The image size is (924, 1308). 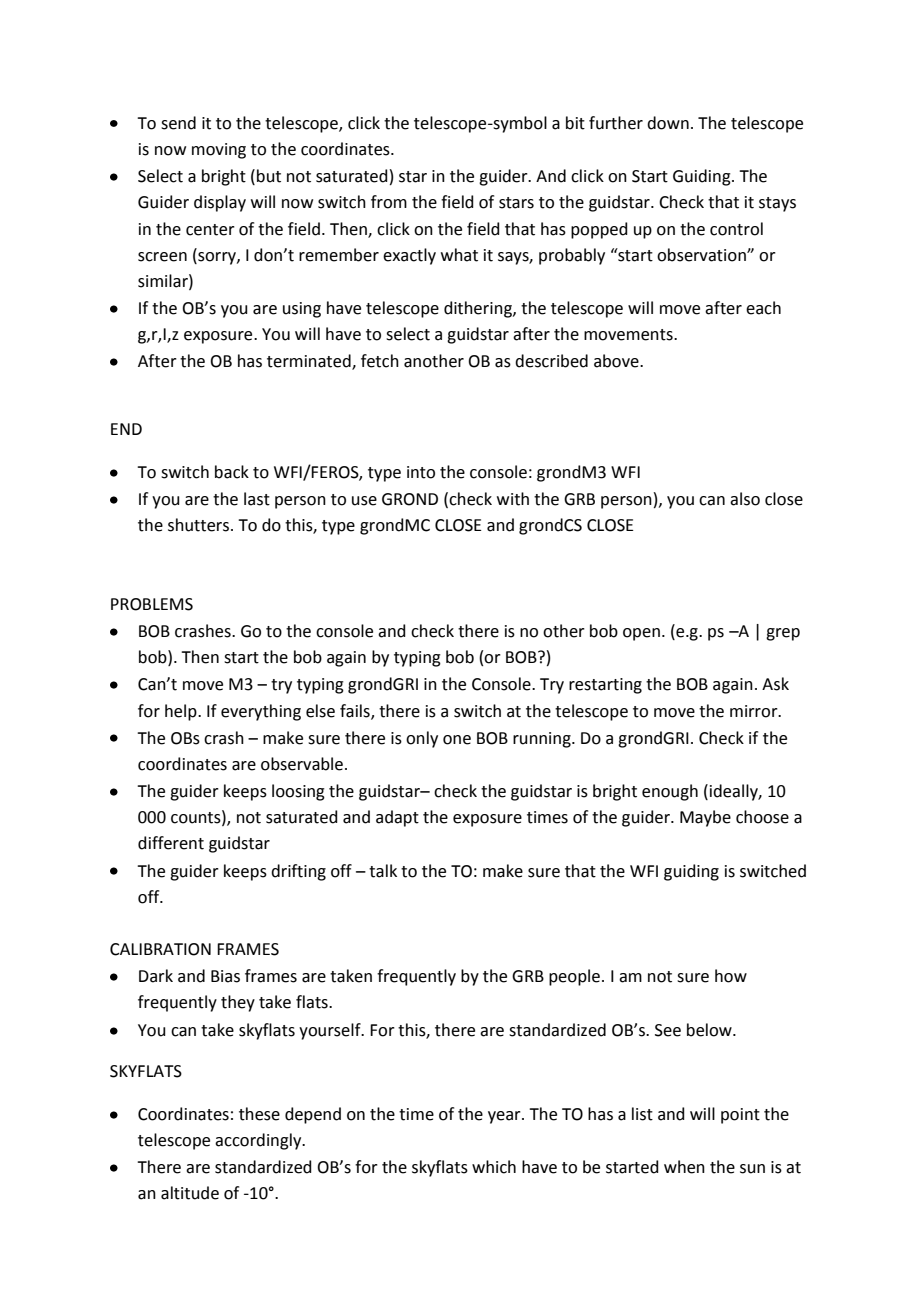 What do you see at coordinates (421, 472) in the image?
I see `into` at bounding box center [421, 472].
